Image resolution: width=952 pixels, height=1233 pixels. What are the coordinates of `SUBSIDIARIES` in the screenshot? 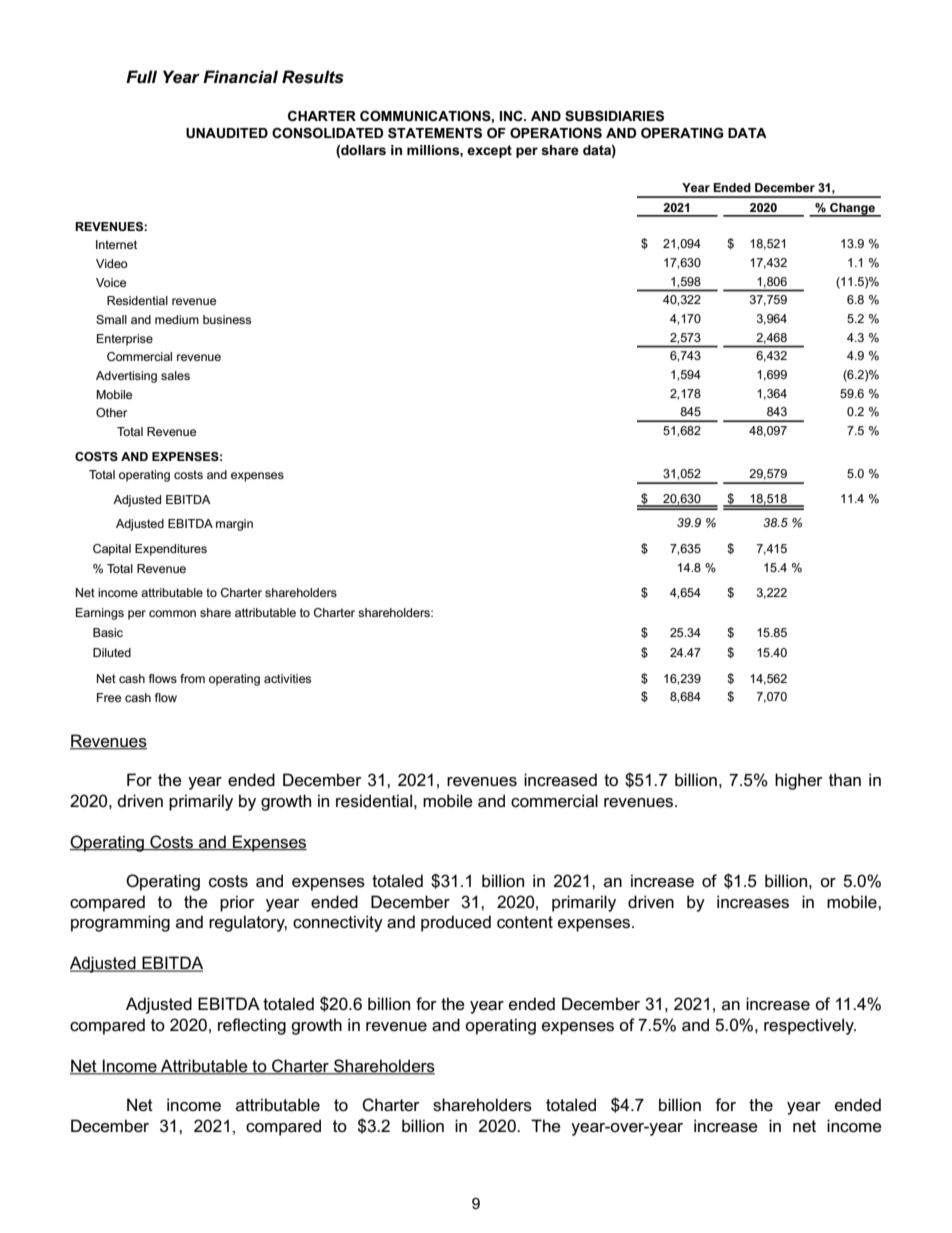 It's located at (614, 115).
